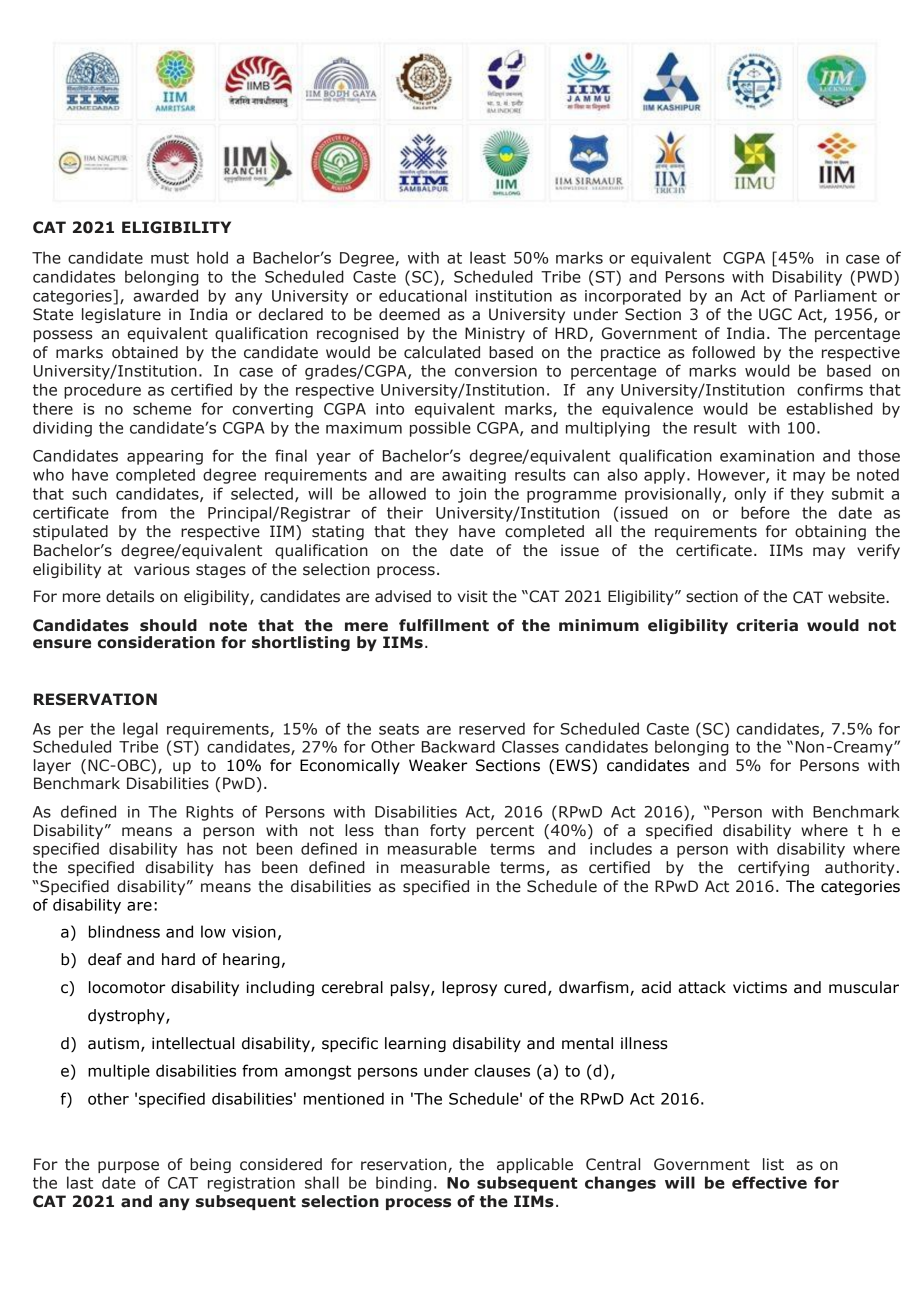 Image resolution: width=924 pixels, height=1308 pixels. What do you see at coordinates (423, 295) in the image?
I see `educational` at bounding box center [423, 295].
